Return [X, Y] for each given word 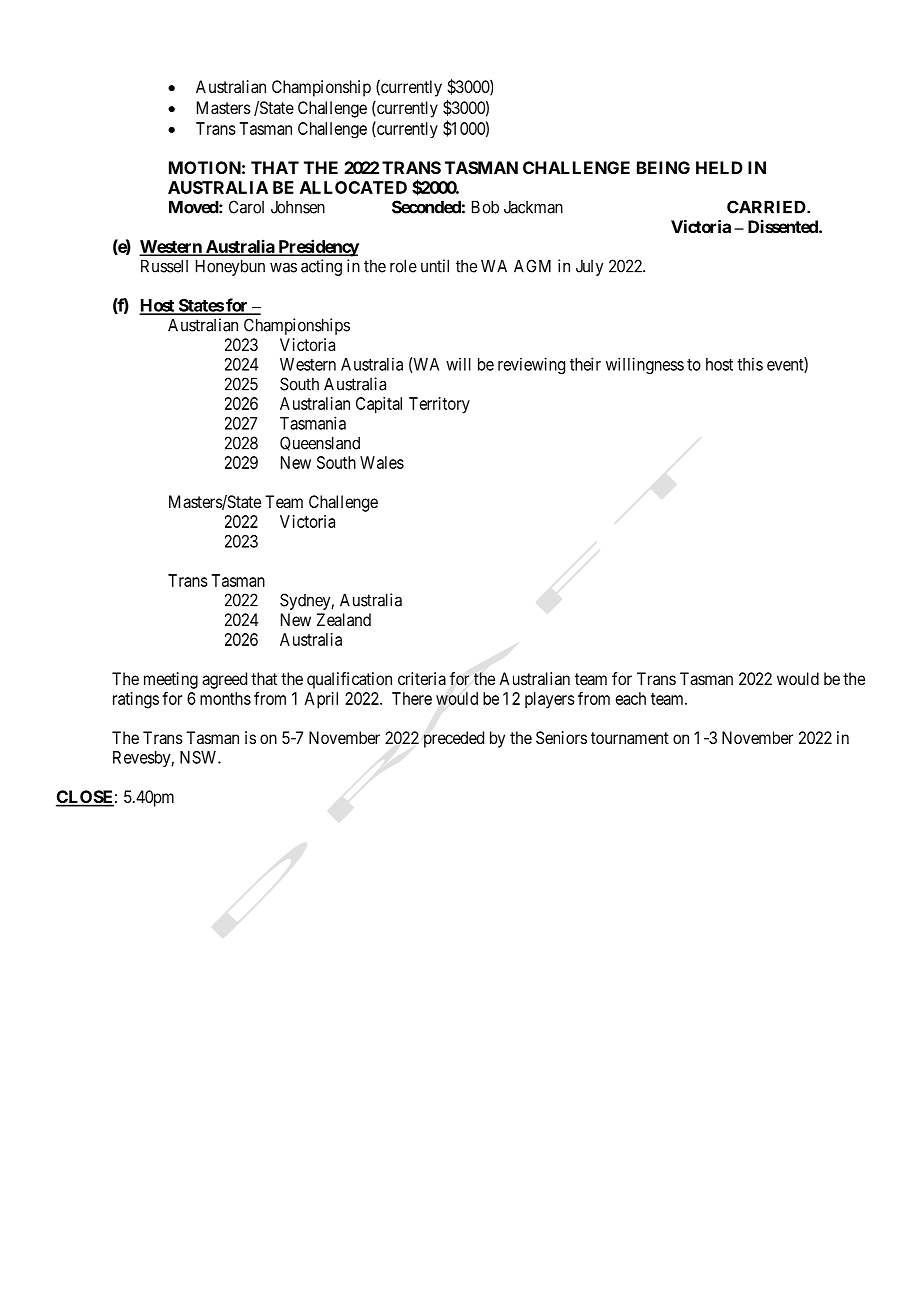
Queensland [320, 443]
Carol [246, 207]
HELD [719, 167]
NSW [199, 757]
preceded [454, 739]
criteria [422, 678]
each [631, 698]
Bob [485, 207]
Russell [164, 266]
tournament [630, 738]
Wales [382, 462]
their [585, 364]
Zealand [344, 619]
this [750, 364]
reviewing [531, 365]
